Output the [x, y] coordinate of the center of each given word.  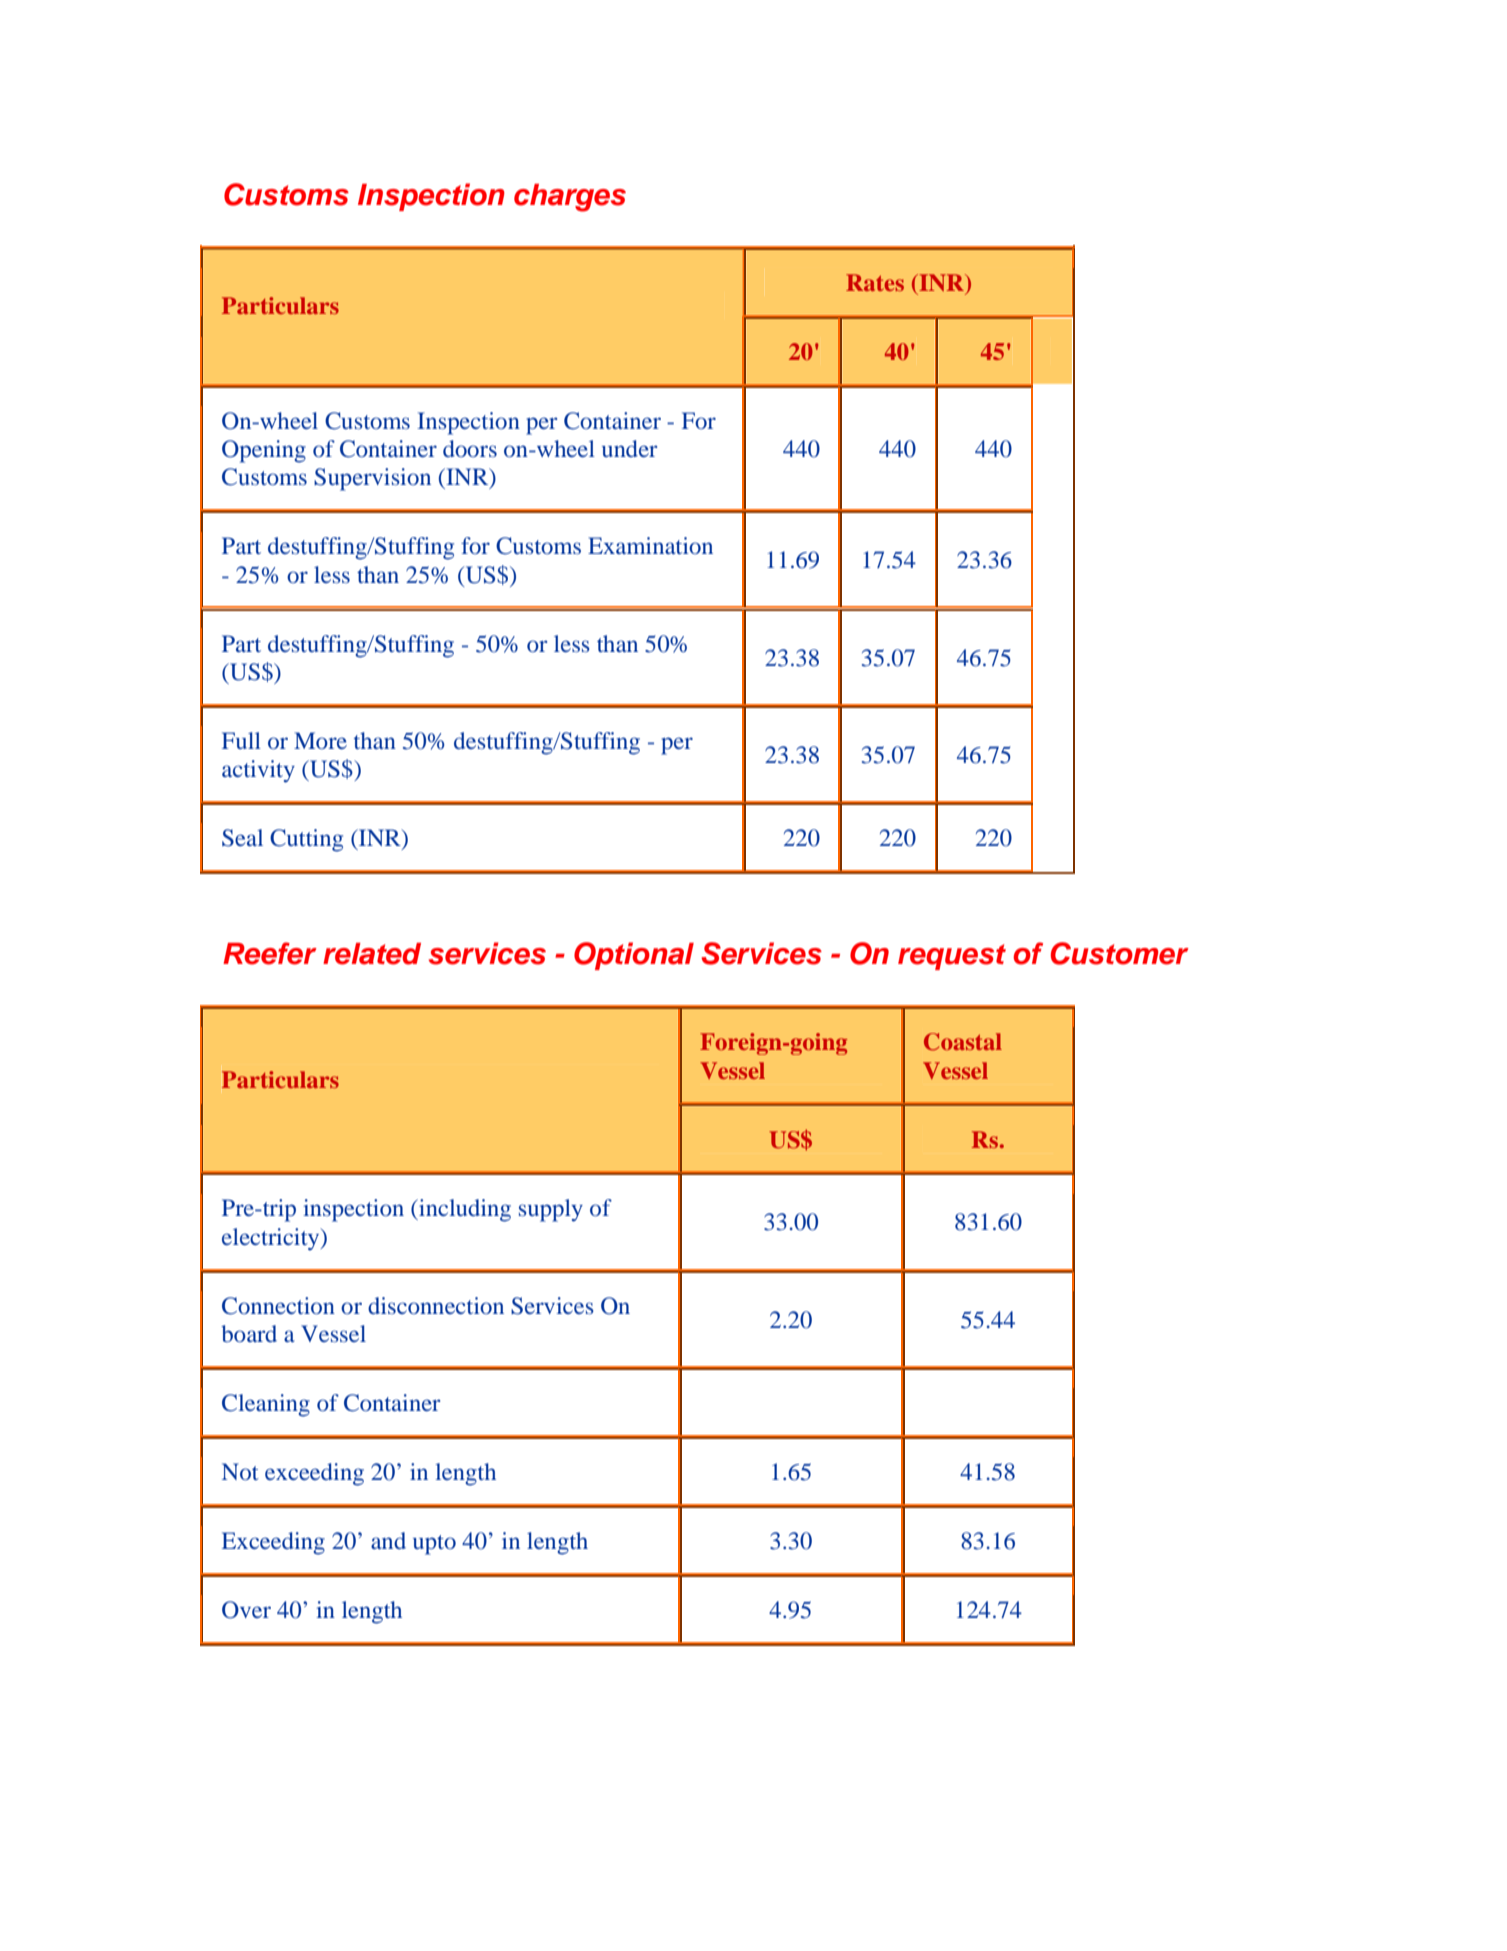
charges [570, 198]
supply [551, 1210]
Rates [875, 282]
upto [434, 1545]
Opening [264, 451]
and [388, 1540]
